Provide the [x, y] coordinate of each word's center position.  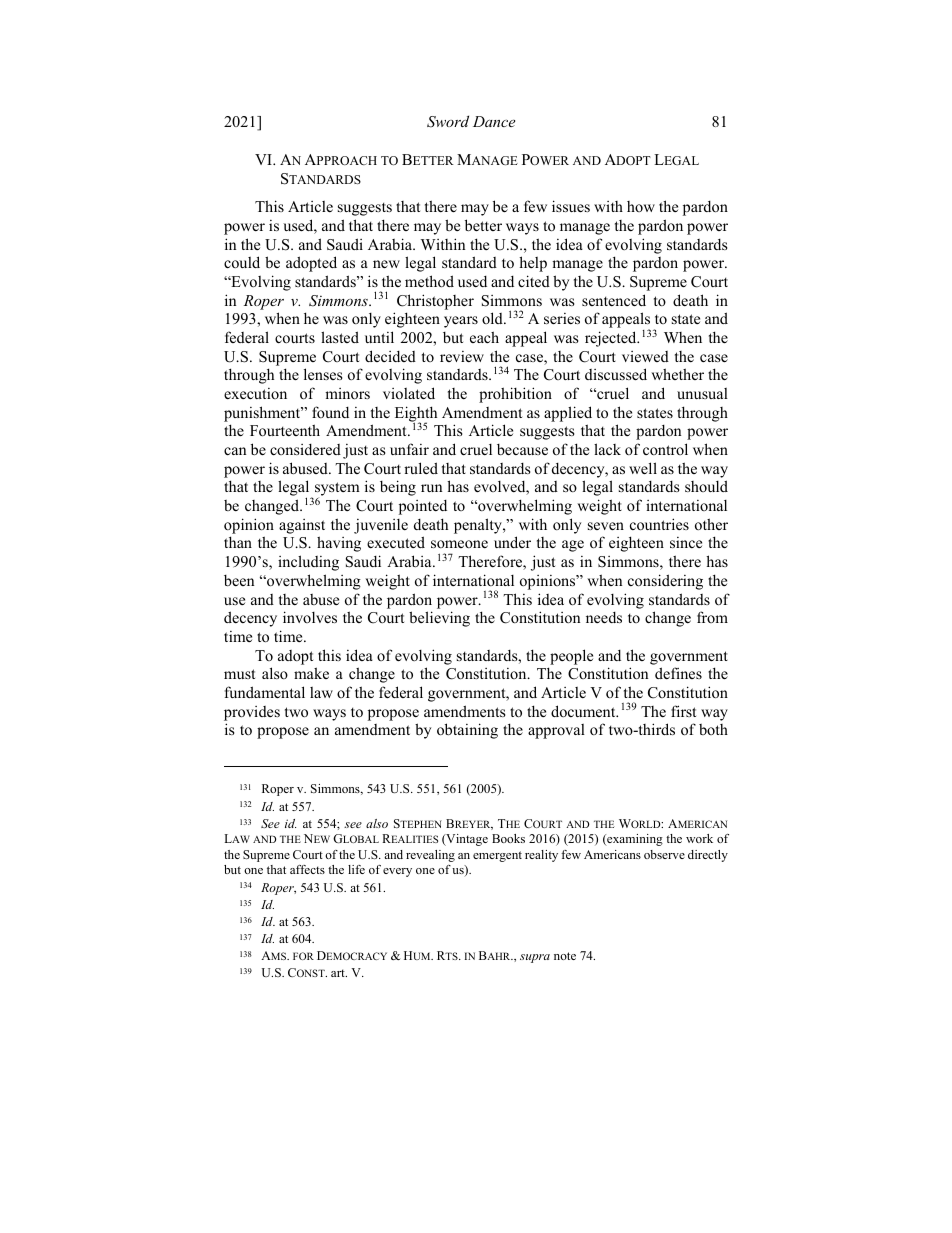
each [484, 337]
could [242, 262]
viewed [645, 356]
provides [252, 713]
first [683, 711]
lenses [323, 374]
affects [307, 869]
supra [535, 958]
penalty [479, 526]
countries [659, 524]
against [302, 526]
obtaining [467, 731]
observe [664, 854]
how [641, 206]
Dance [494, 121]
